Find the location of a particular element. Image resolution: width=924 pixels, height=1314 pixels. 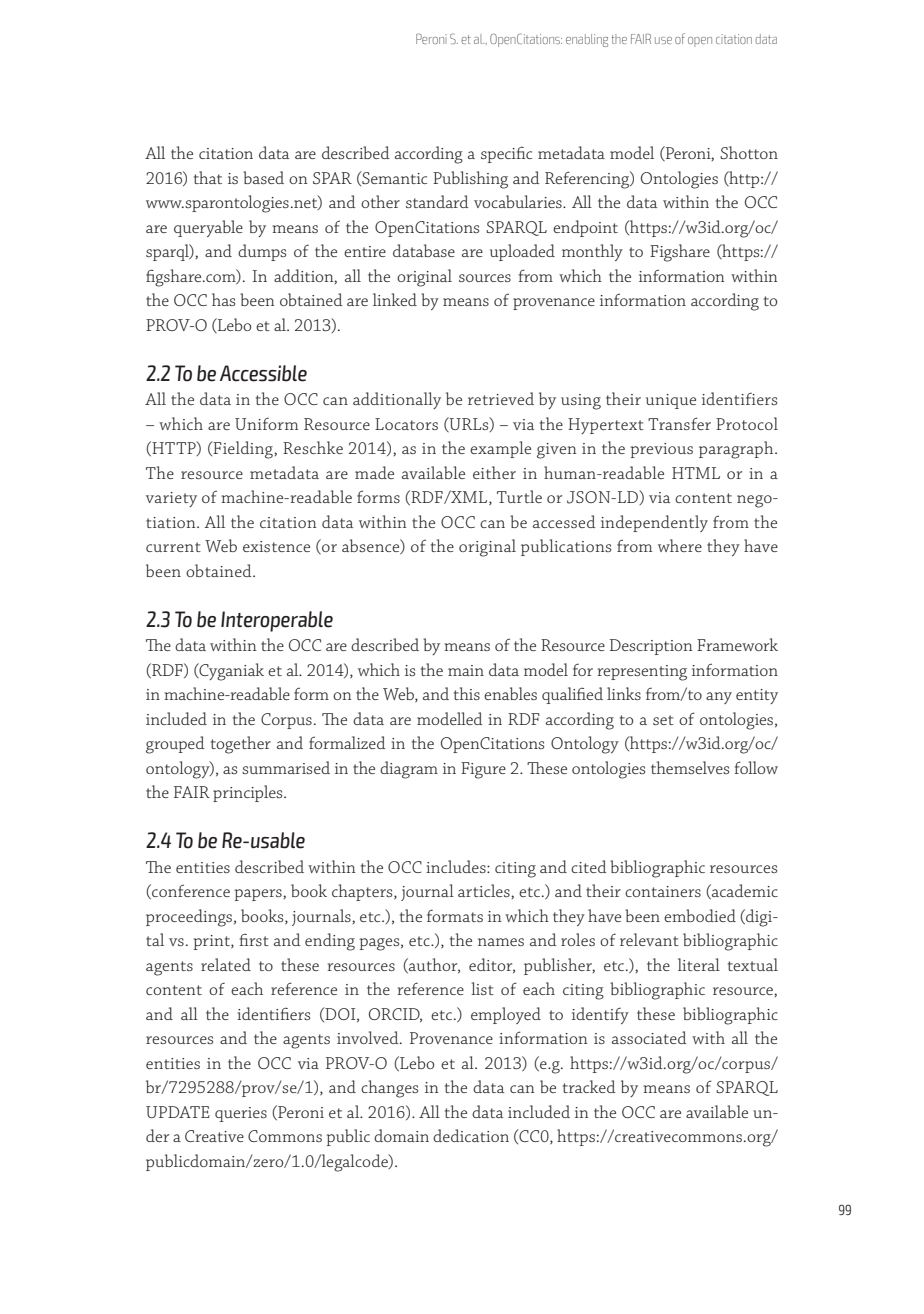

associated is located at coordinates (649, 1037).
